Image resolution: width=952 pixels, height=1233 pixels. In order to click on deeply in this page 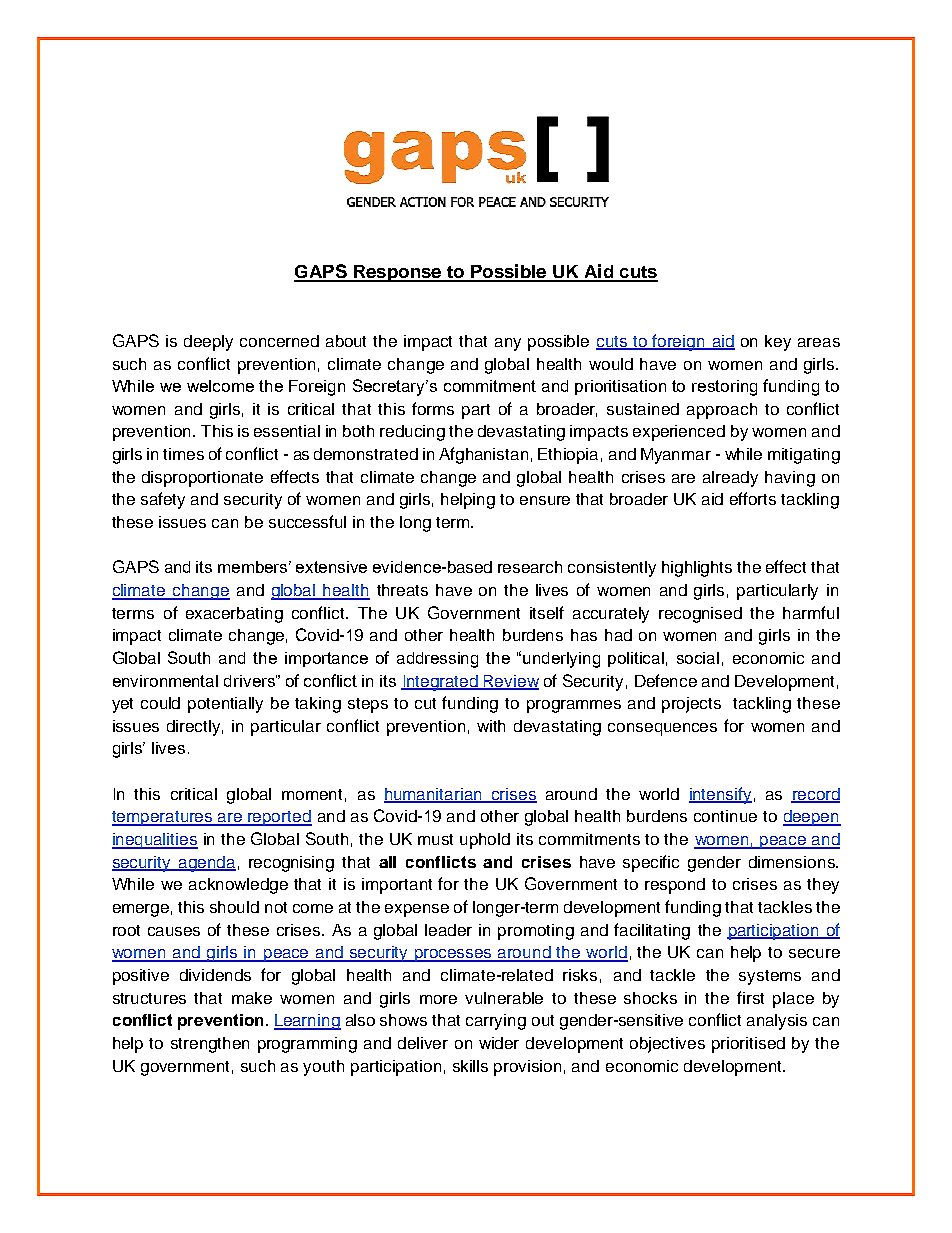, I will do `click(208, 343)`.
